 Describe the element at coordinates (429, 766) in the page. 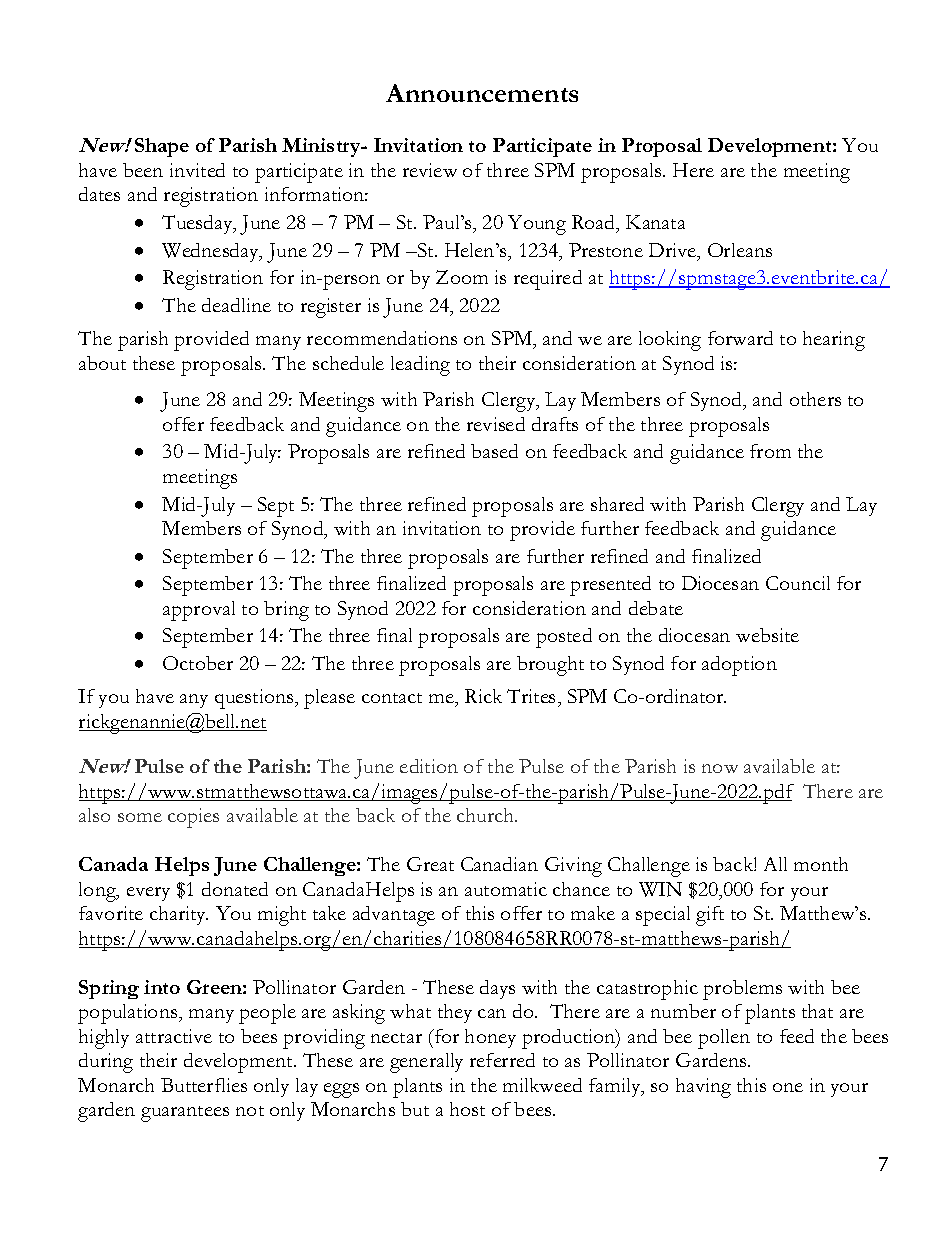

I see `edition` at that location.
